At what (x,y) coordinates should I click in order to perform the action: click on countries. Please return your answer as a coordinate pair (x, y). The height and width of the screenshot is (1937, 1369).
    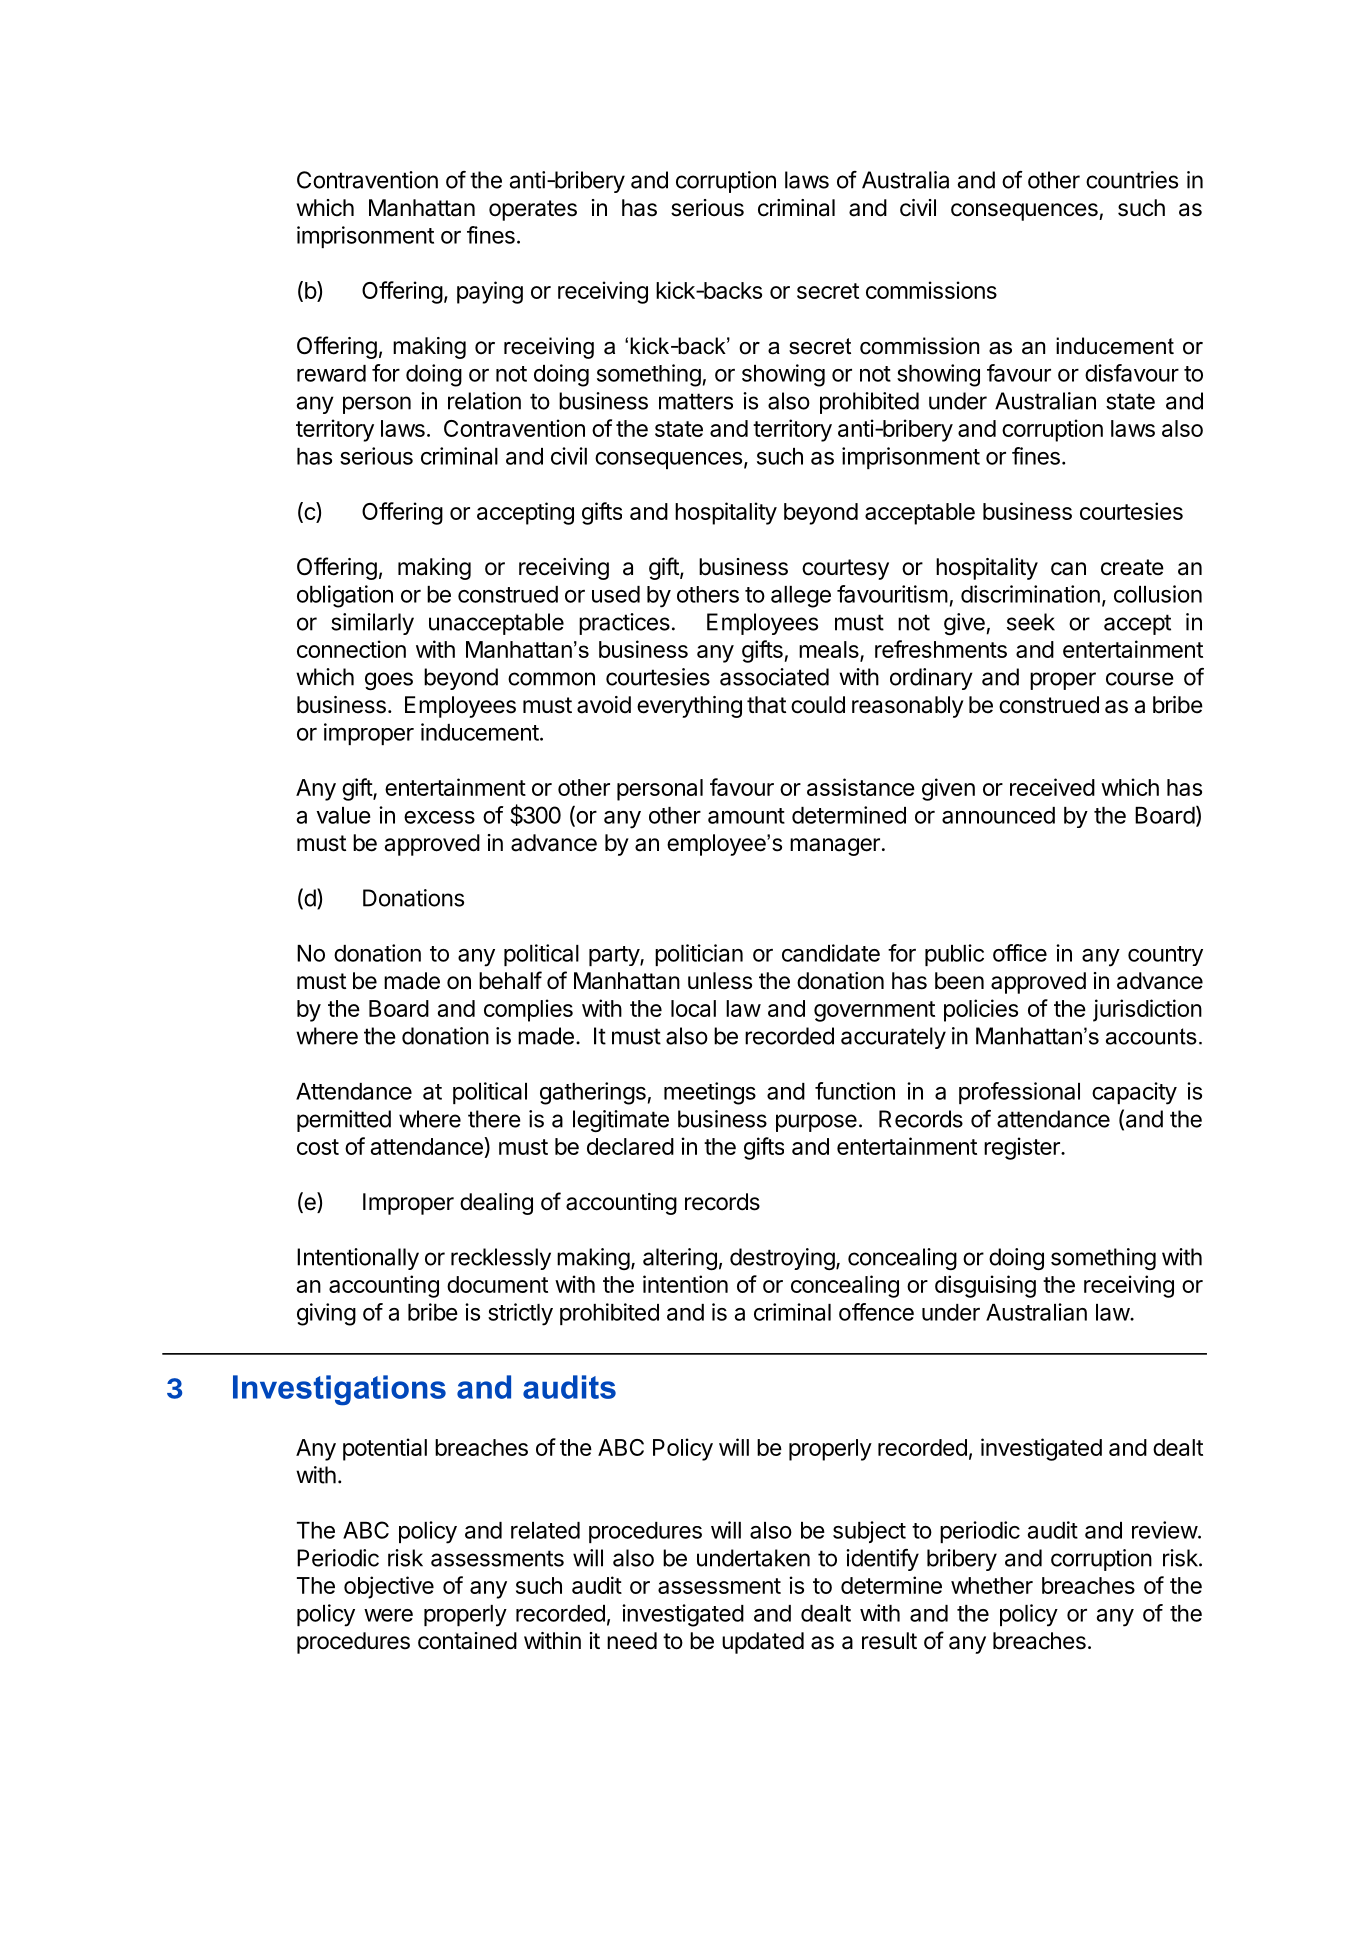
    Looking at the image, I should click on (1132, 180).
